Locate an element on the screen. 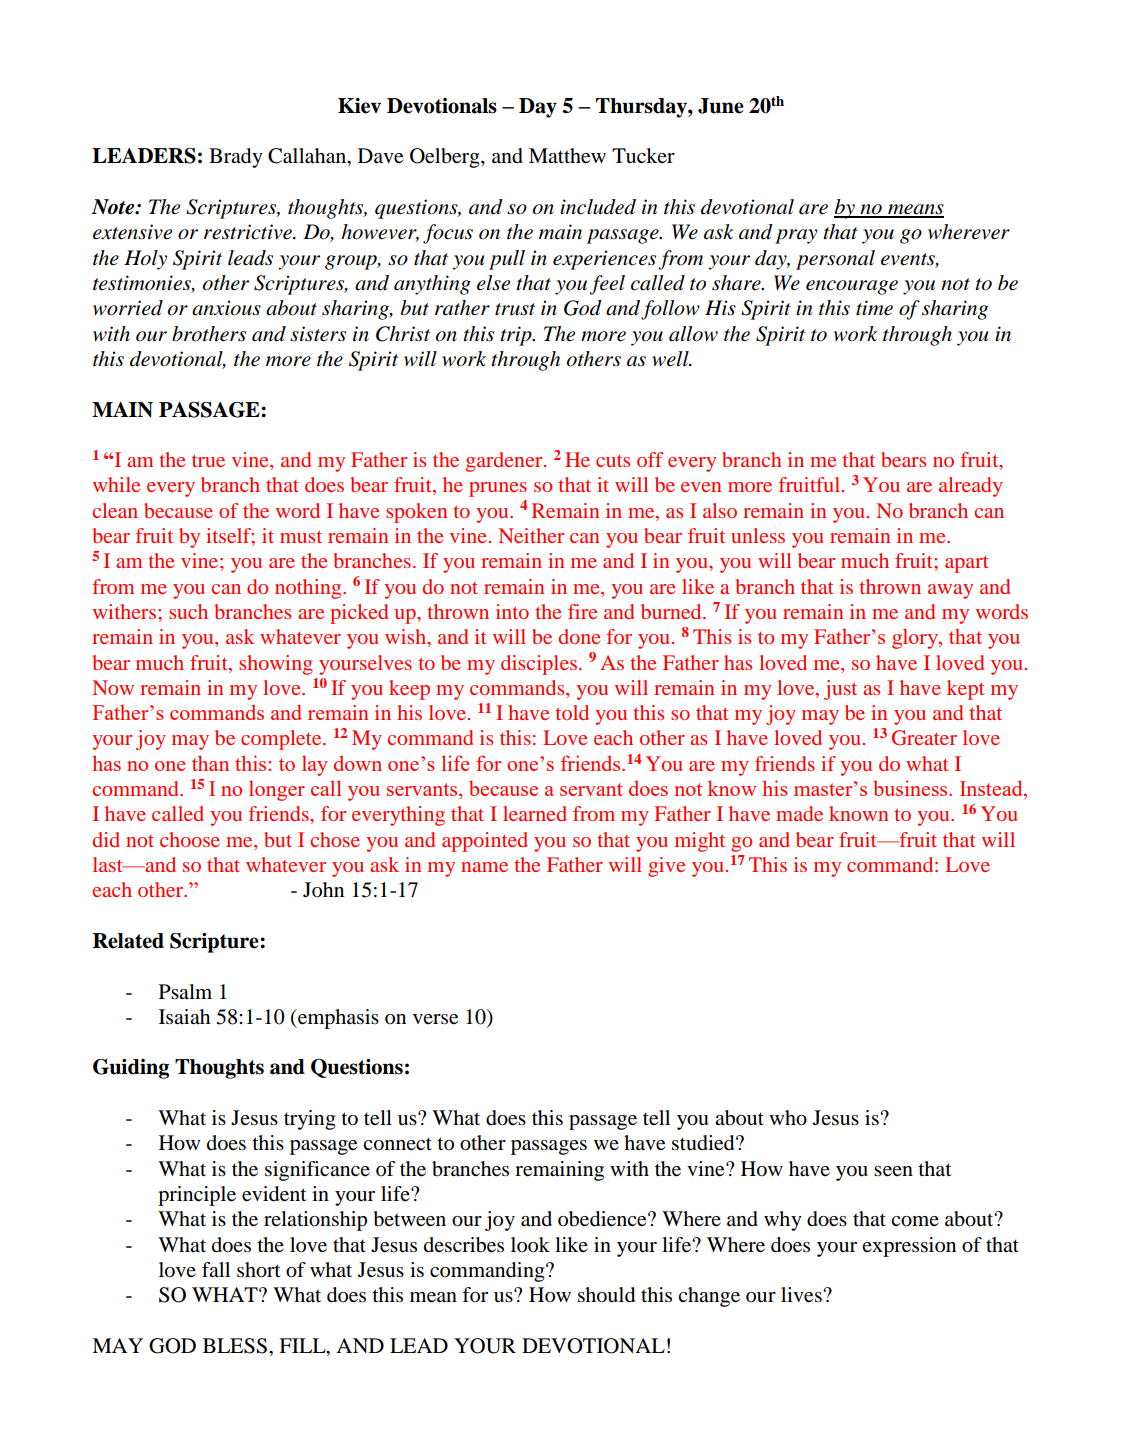 The image size is (1122, 1452). Guiding is located at coordinates (131, 1069).
